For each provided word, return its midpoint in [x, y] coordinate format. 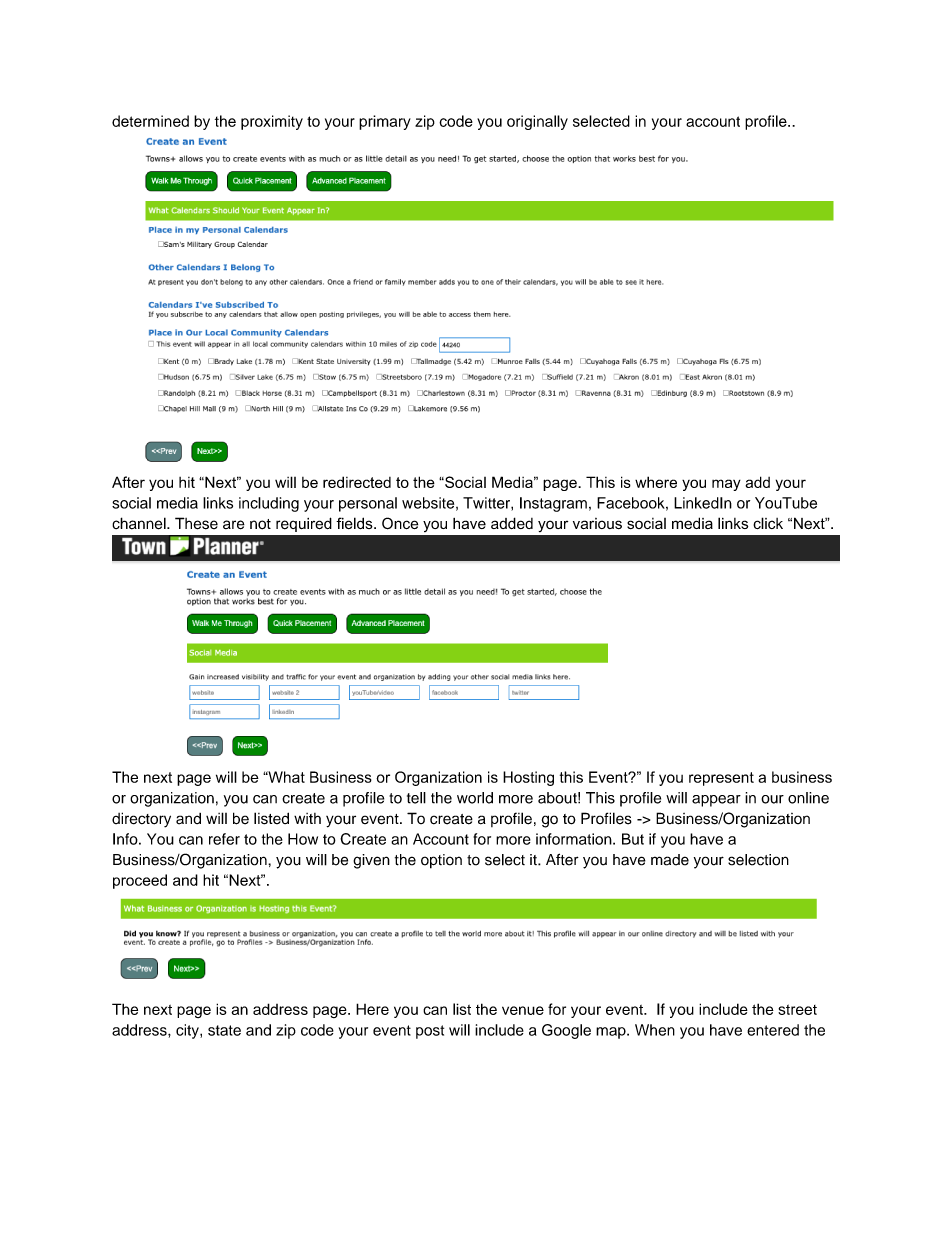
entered [773, 1030]
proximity [272, 122]
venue [523, 1010]
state [224, 1030]
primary [385, 122]
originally [537, 122]
